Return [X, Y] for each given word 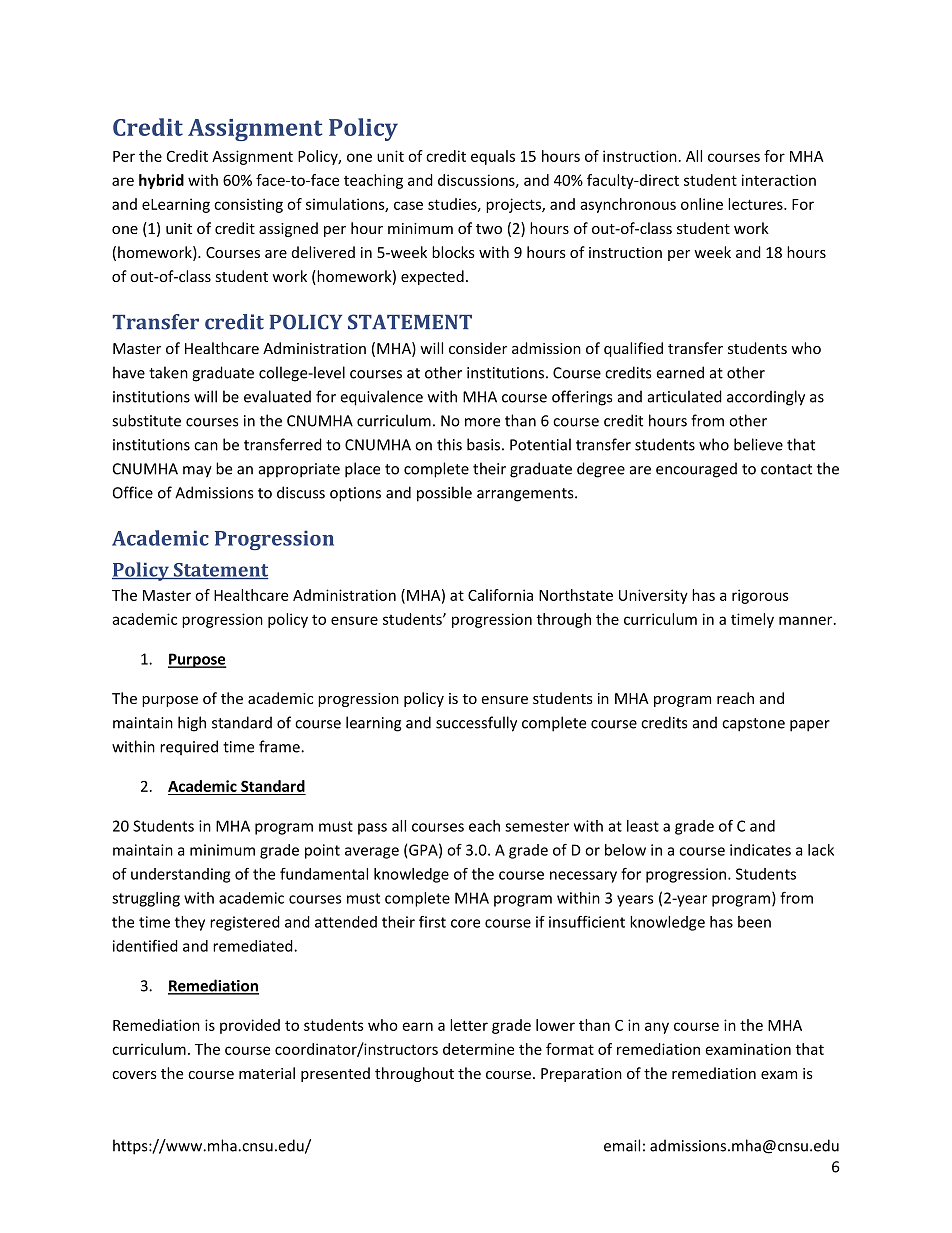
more [482, 422]
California [500, 595]
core [465, 923]
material [267, 1073]
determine [478, 1049]
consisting [248, 205]
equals [493, 157]
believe [758, 444]
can [206, 446]
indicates [760, 850]
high [192, 724]
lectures [756, 204]
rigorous [760, 596]
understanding [180, 875]
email [622, 1145]
